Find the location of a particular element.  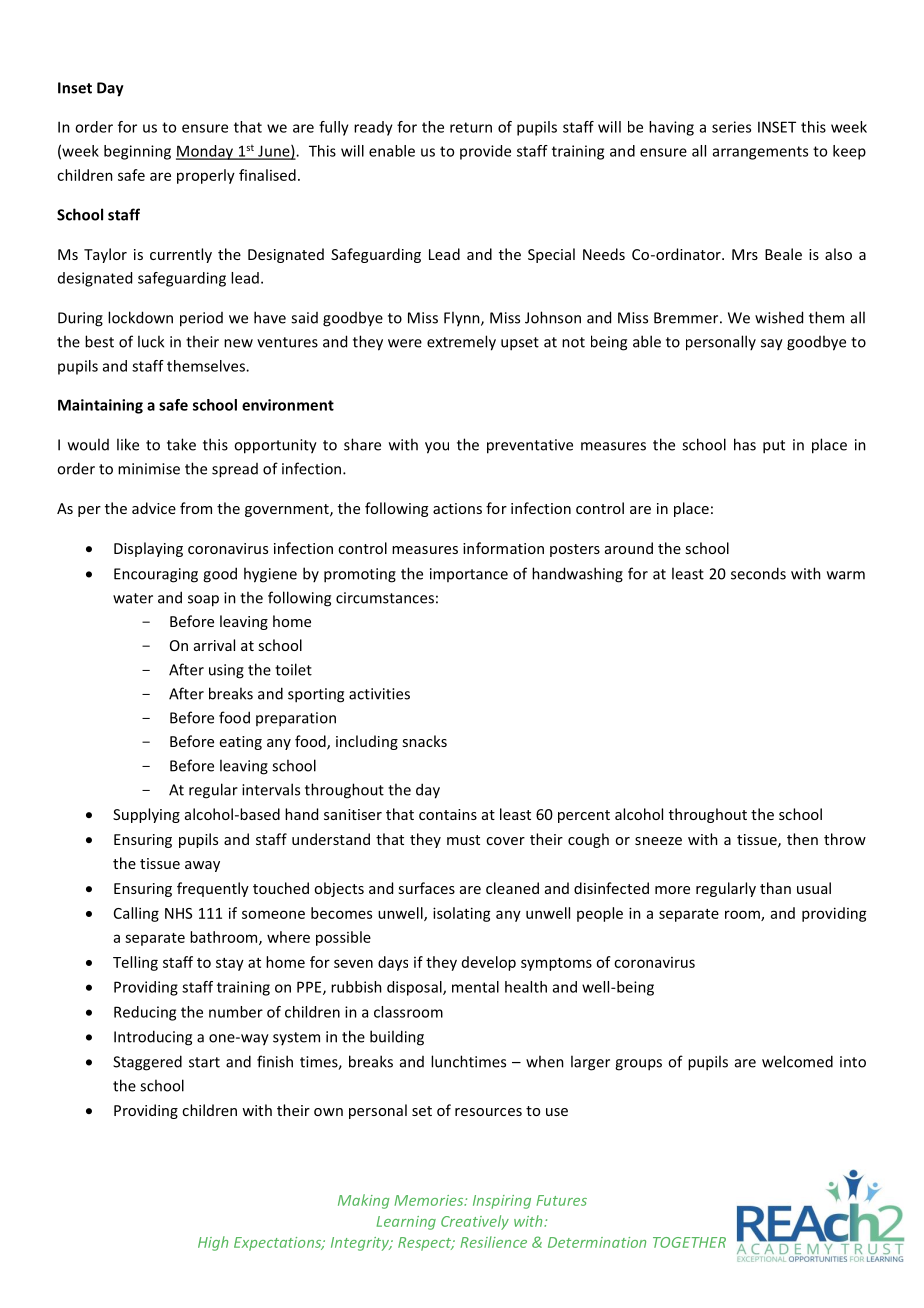

snacks is located at coordinates (424, 741).
